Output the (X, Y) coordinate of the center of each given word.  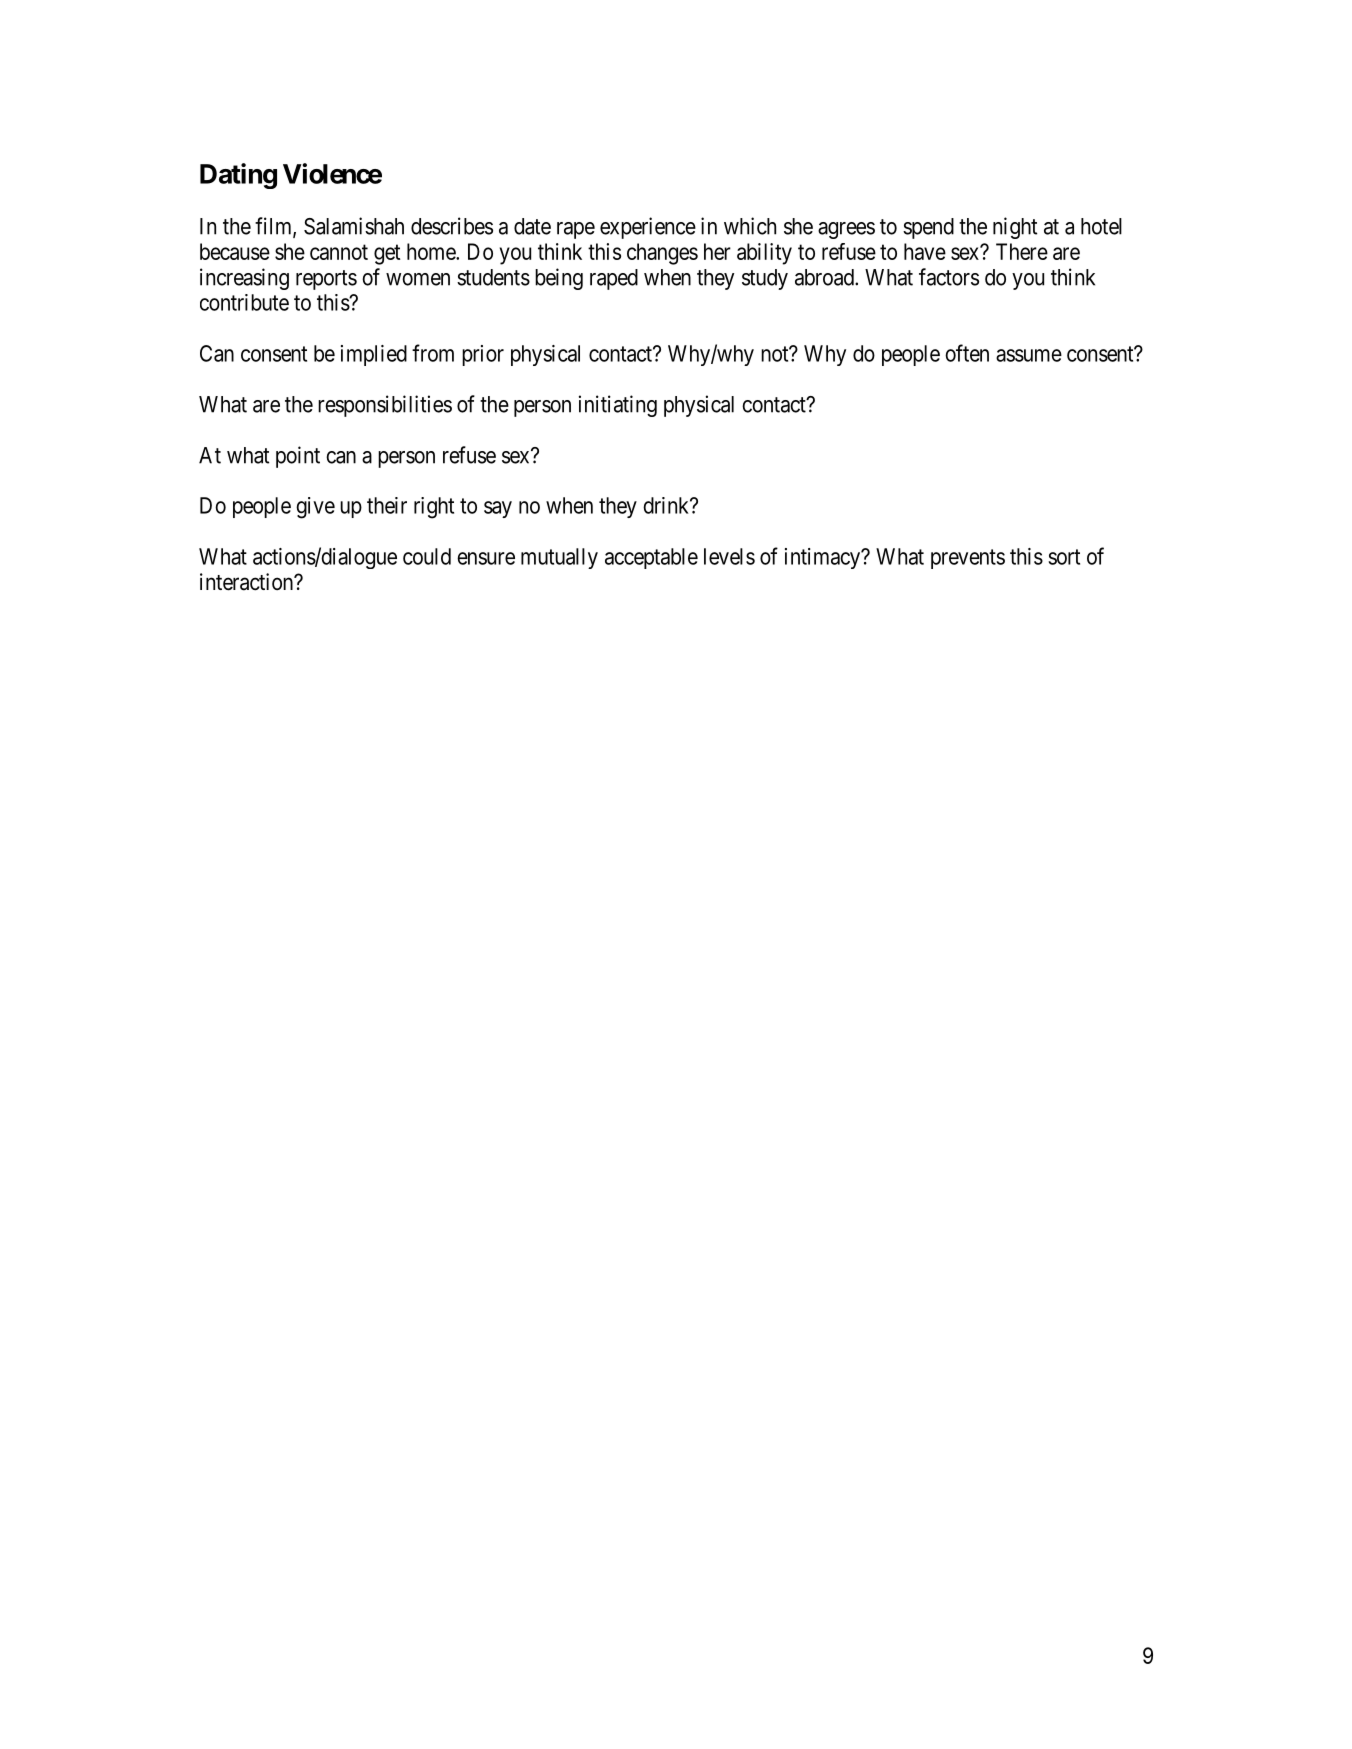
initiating (618, 406)
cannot (339, 252)
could (427, 556)
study (765, 279)
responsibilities (385, 406)
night (1015, 228)
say (498, 509)
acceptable (651, 558)
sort (1064, 557)
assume (1029, 355)
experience (648, 228)
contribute (244, 302)
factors (949, 277)
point (298, 457)
